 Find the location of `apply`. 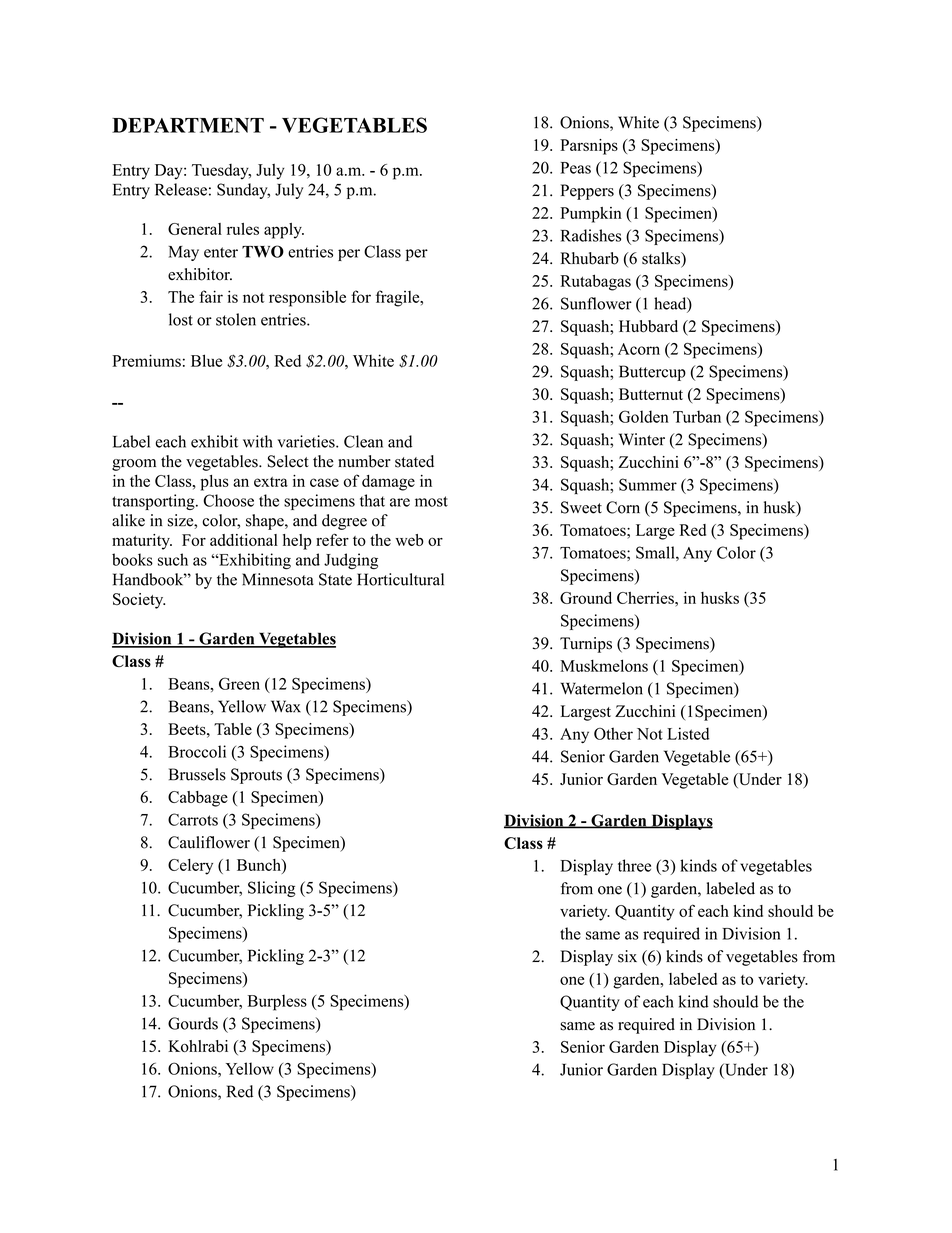

apply is located at coordinates (284, 231).
